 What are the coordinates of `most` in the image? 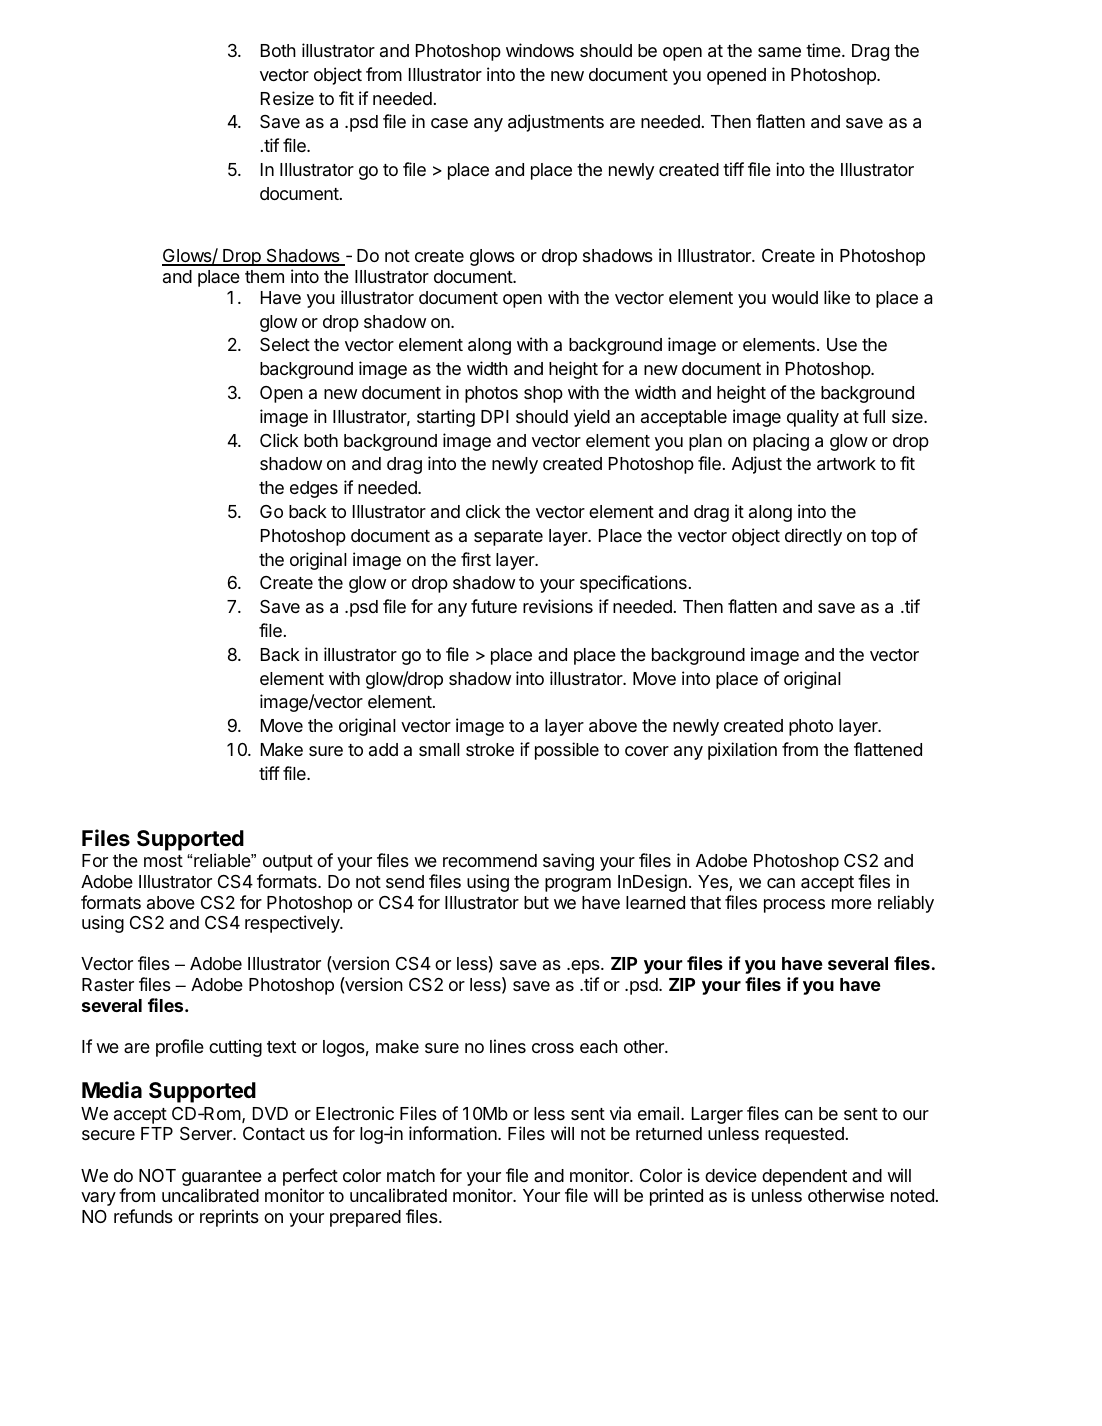 It's located at (163, 861).
